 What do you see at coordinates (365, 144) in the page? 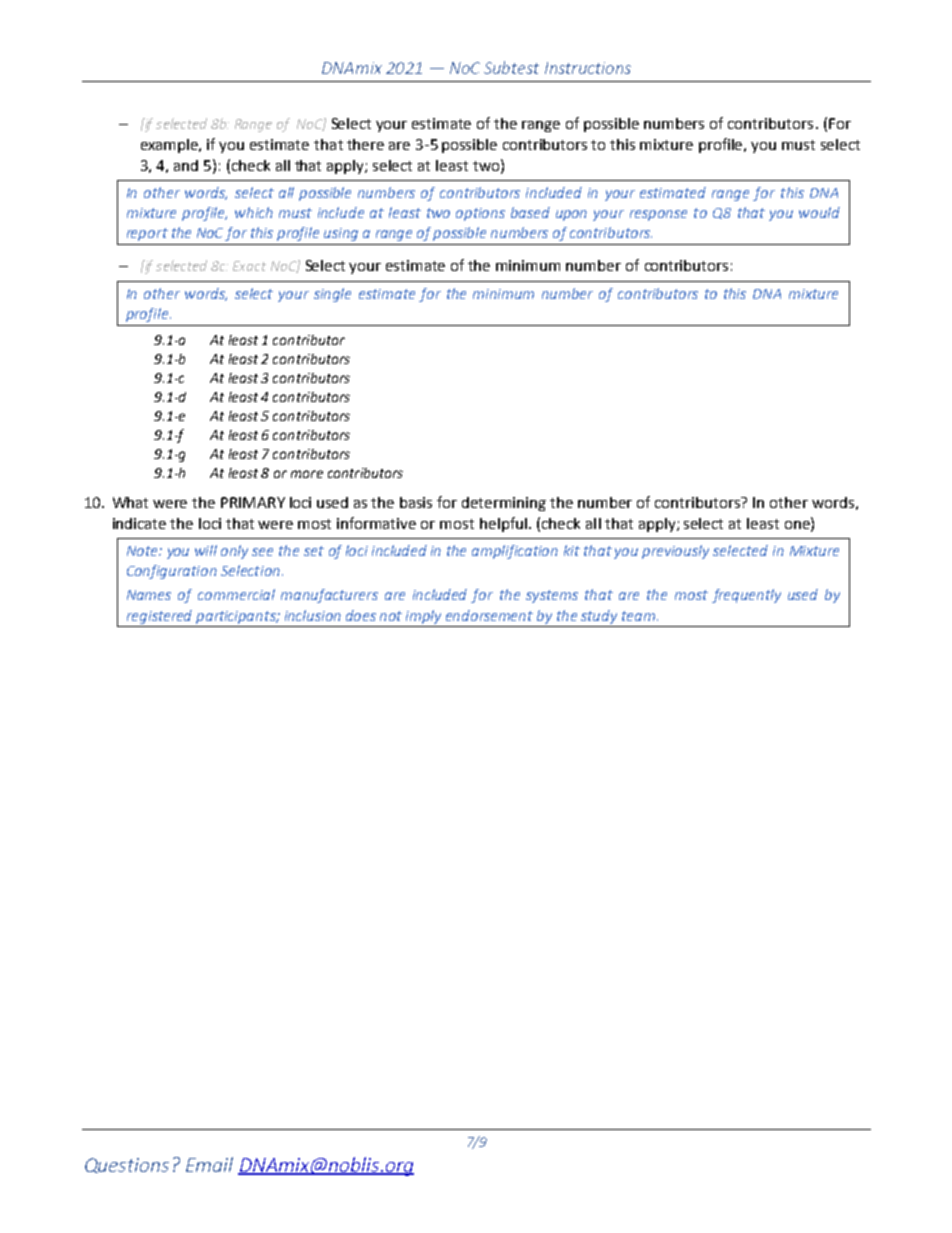
I see `there` at bounding box center [365, 144].
